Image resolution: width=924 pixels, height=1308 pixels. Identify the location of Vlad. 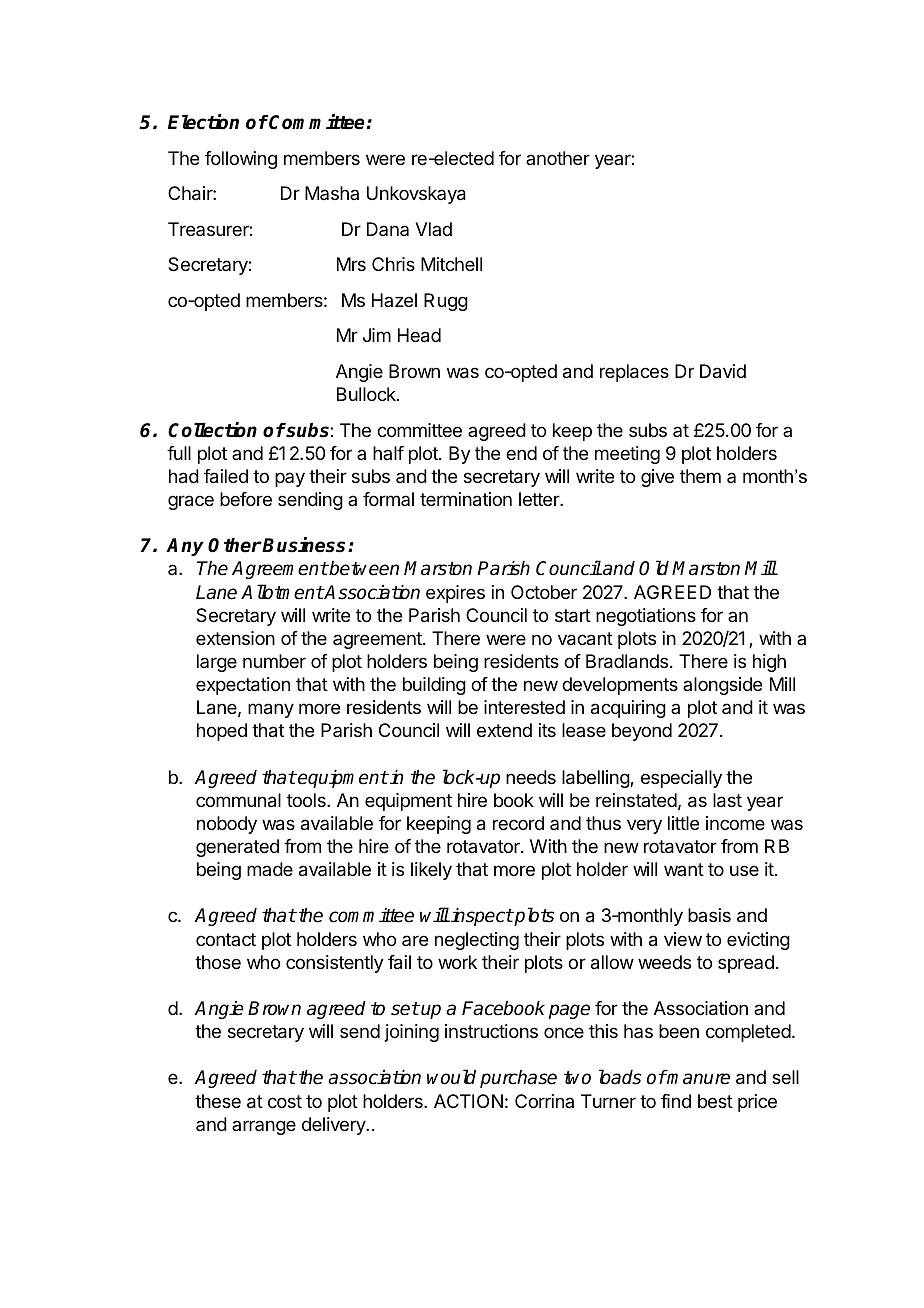
(433, 229).
